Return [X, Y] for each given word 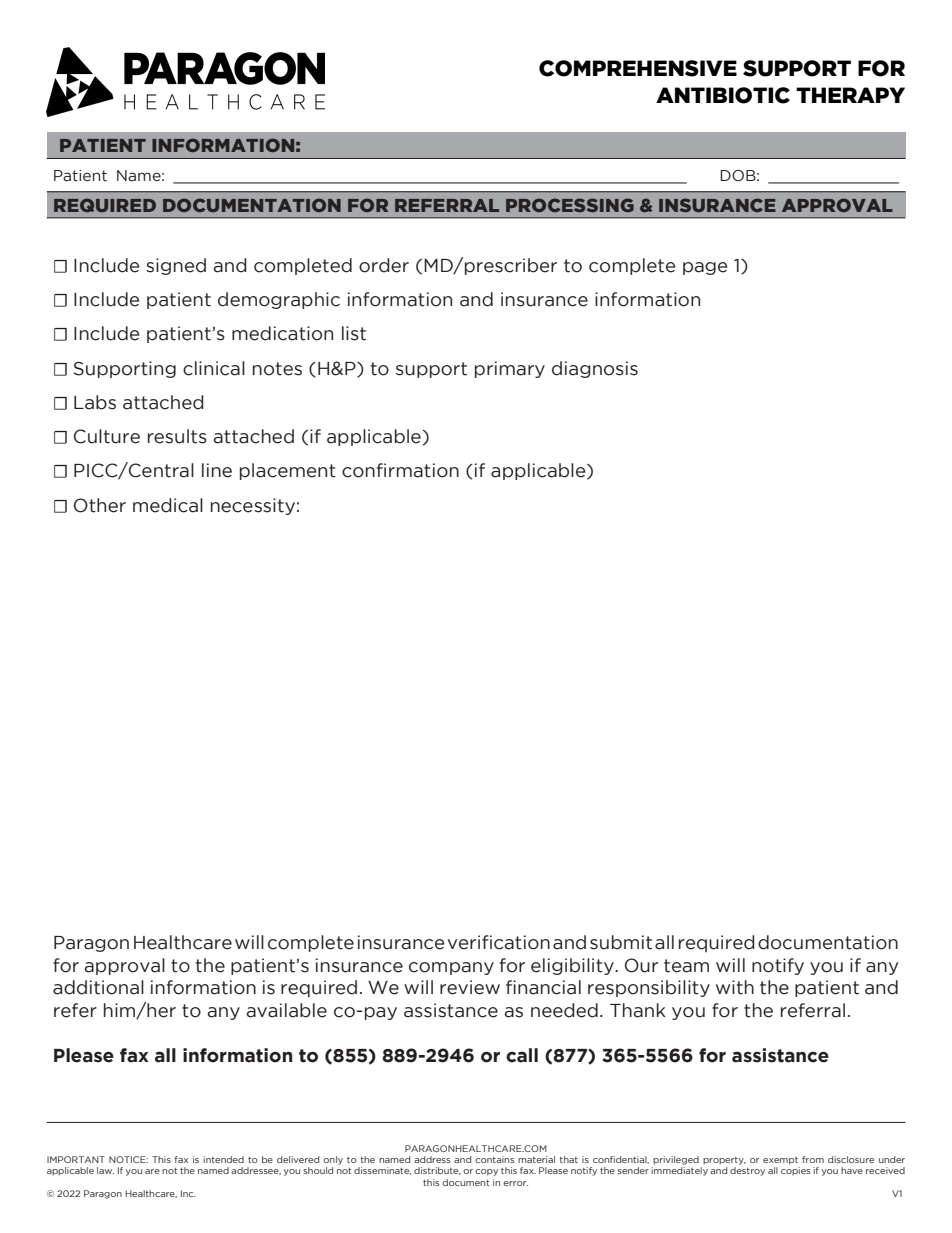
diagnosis [595, 369]
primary [510, 369]
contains [494, 1159]
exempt [780, 1161]
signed [176, 266]
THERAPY [850, 95]
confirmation [400, 470]
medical [168, 505]
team [686, 966]
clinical [214, 368]
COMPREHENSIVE [638, 68]
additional [98, 987]
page [705, 268]
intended [223, 1159]
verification [499, 942]
